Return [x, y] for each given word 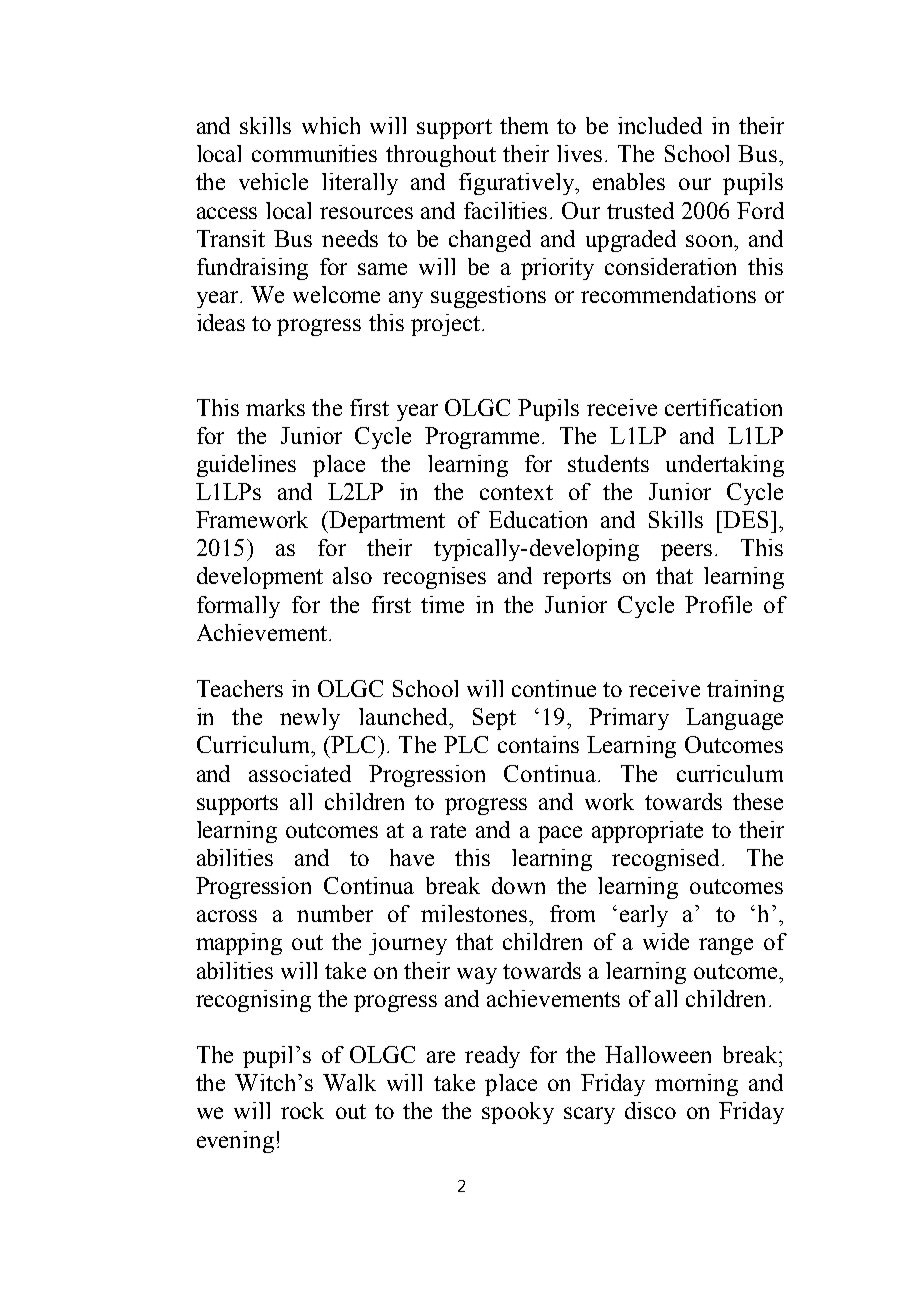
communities [314, 153]
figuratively [517, 184]
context [516, 492]
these [758, 801]
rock [302, 1110]
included [660, 125]
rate [448, 830]
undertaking [725, 466]
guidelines [246, 466]
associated [300, 773]
